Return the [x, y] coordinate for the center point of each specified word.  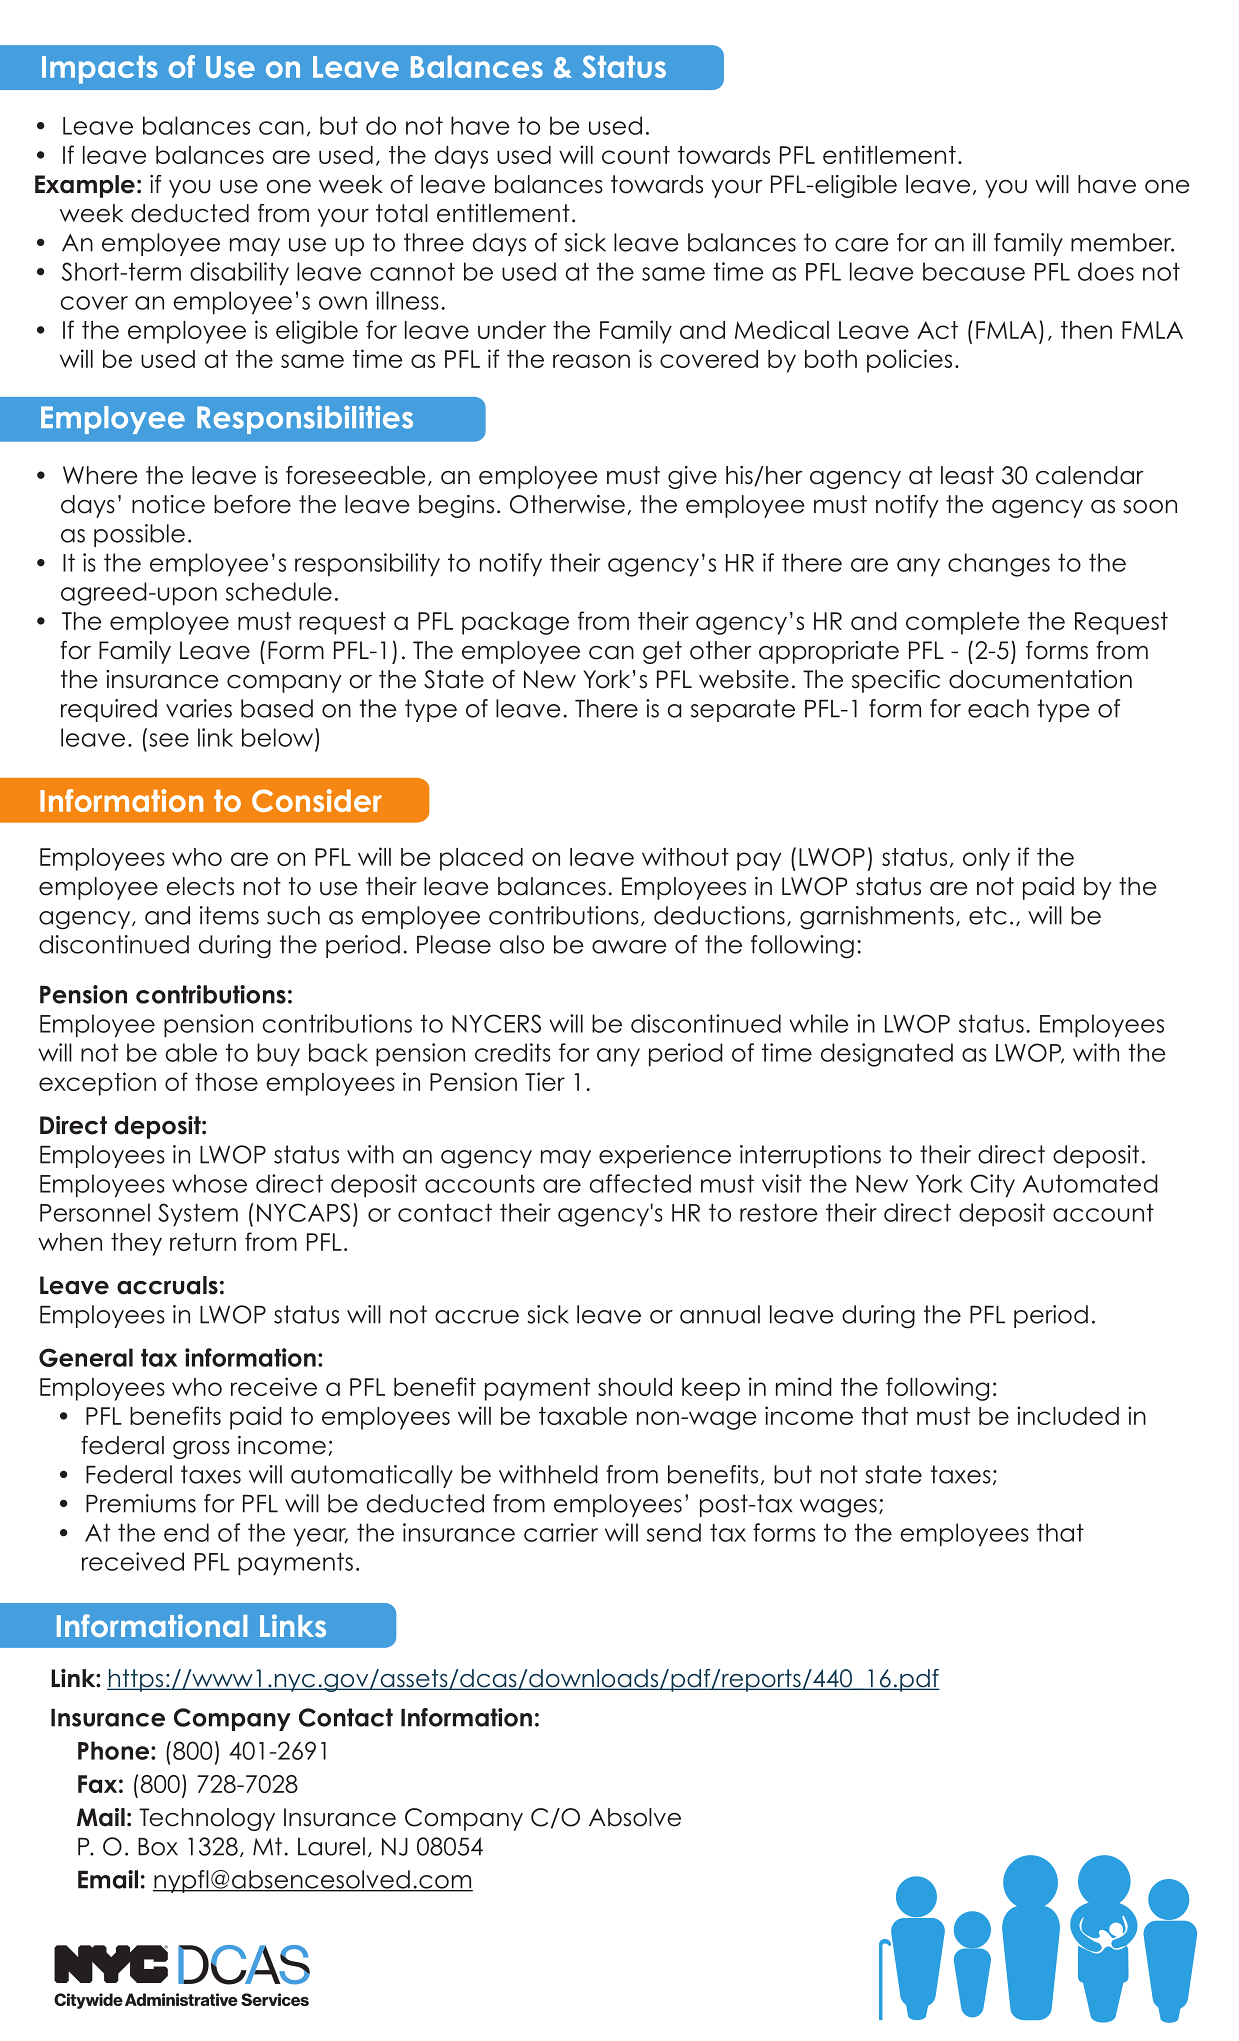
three [434, 242]
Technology [207, 1819]
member [1122, 242]
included [1068, 1415]
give [692, 477]
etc [988, 915]
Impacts [99, 70]
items [229, 915]
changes [999, 565]
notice [168, 504]
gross [201, 1450]
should [635, 1387]
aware [629, 947]
